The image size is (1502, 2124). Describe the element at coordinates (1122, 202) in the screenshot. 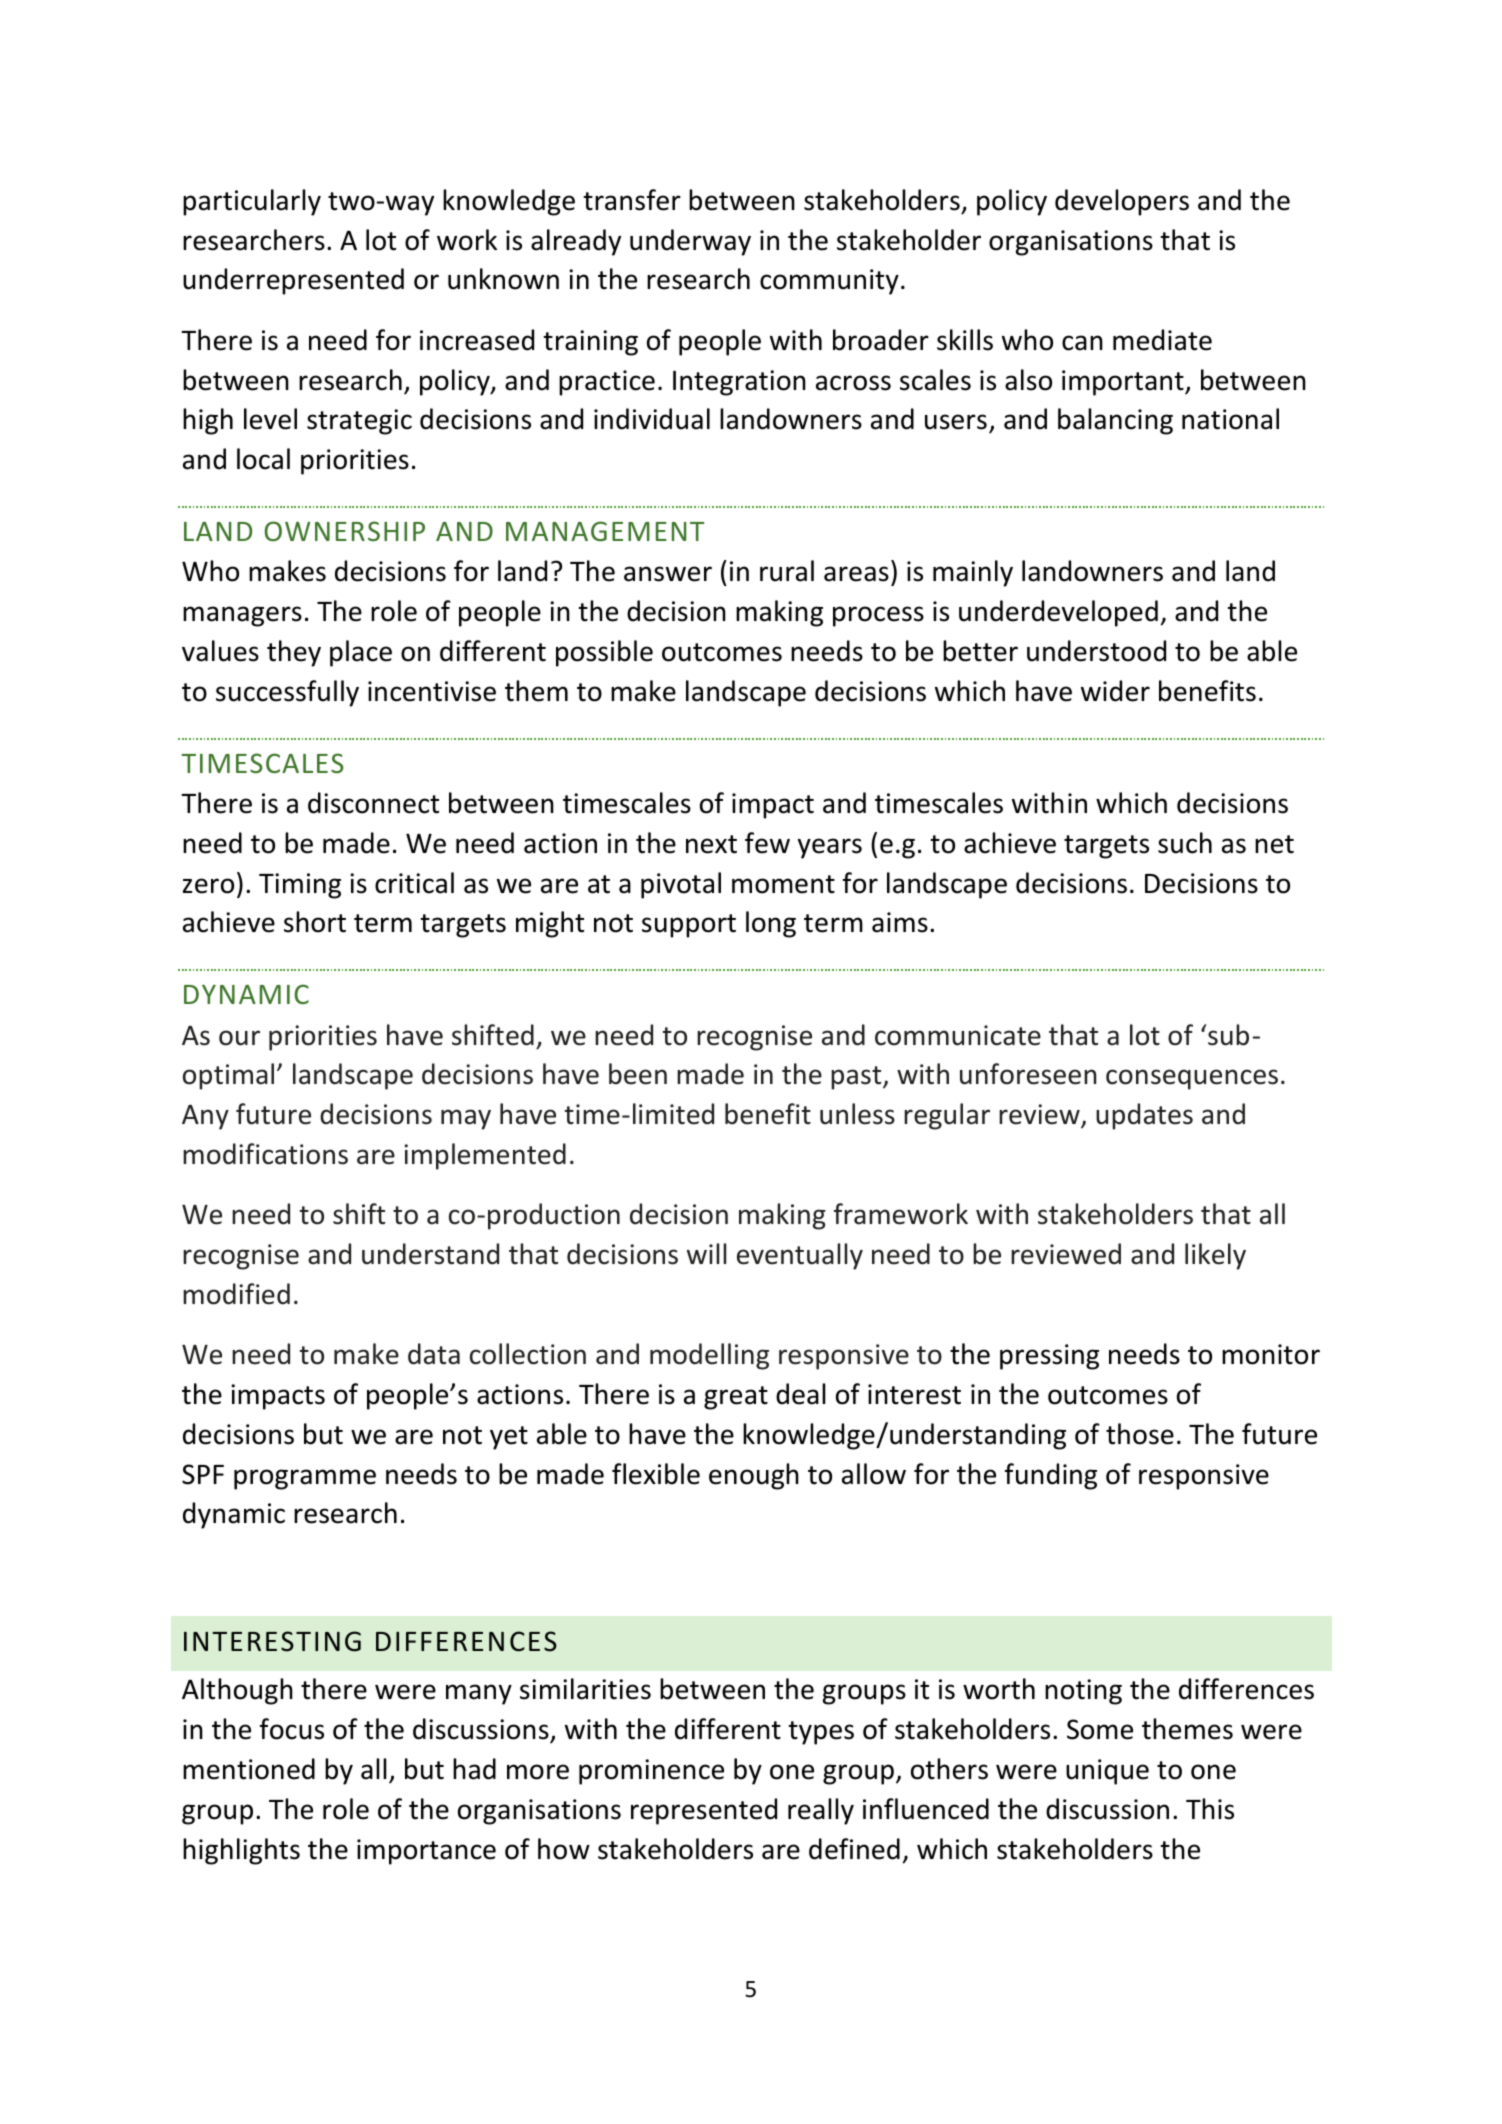

I see `developers` at that location.
